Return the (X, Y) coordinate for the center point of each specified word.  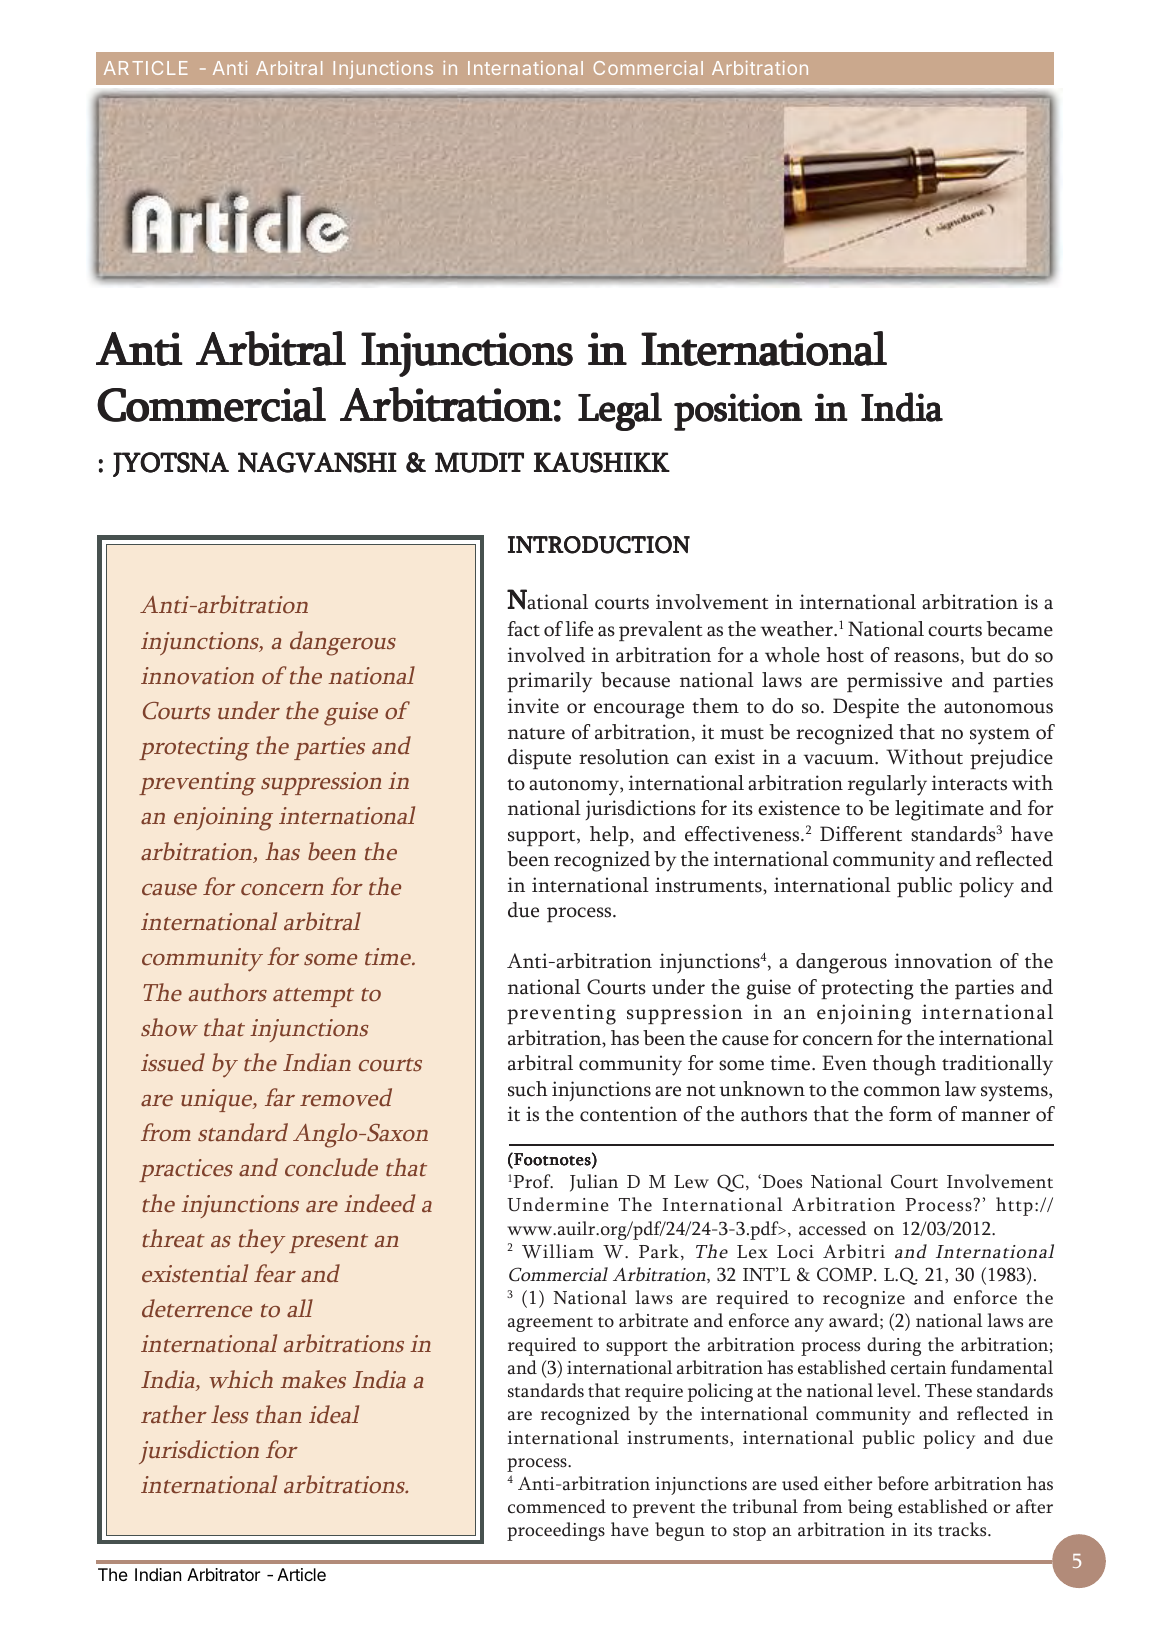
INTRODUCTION (599, 545)
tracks (963, 1529)
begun (680, 1531)
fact (523, 629)
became (1020, 629)
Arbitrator (223, 1574)
